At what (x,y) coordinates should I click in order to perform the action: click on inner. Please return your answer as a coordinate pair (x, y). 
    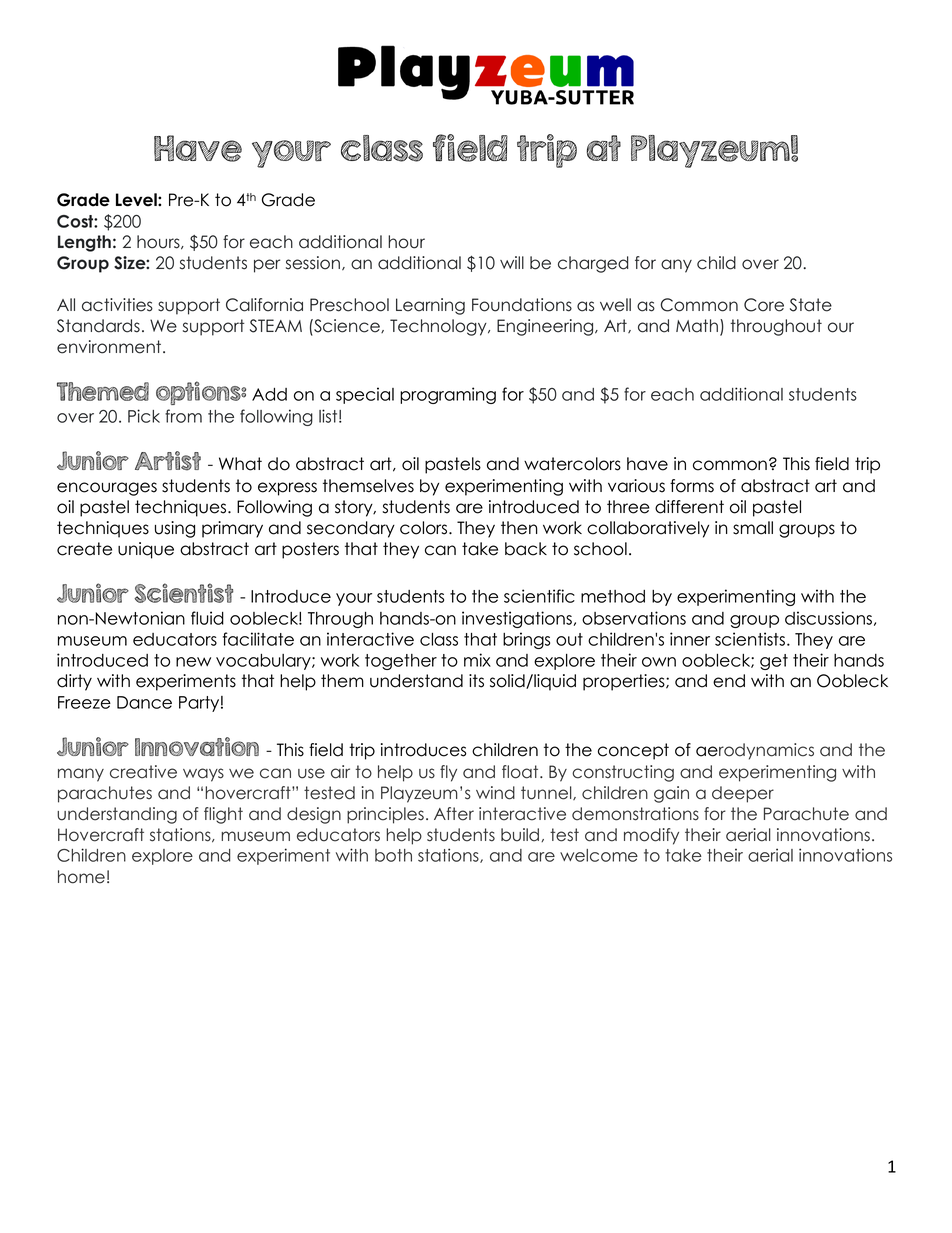
    Looking at the image, I should click on (690, 639).
